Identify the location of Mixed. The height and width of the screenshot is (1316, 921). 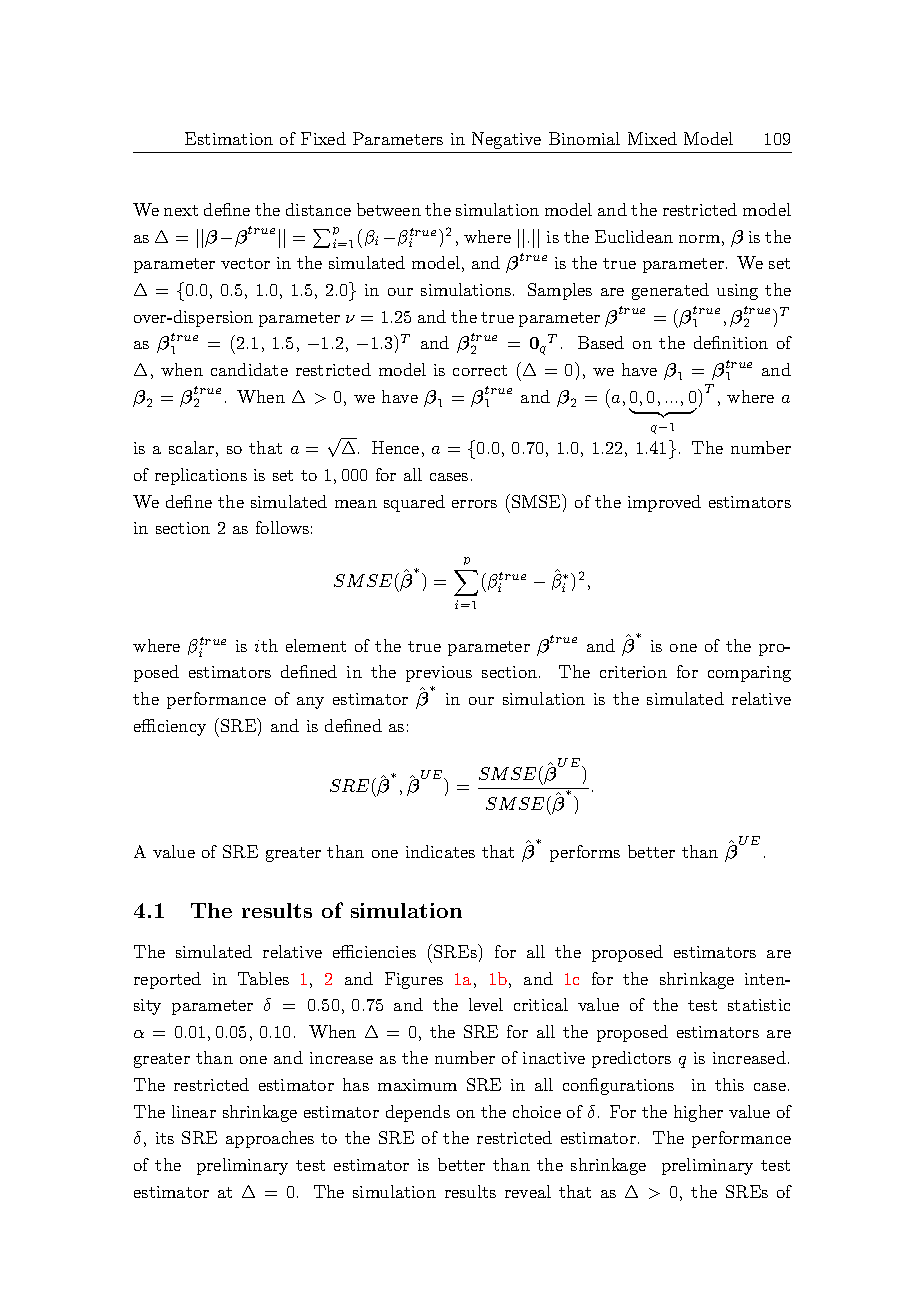
(652, 138).
